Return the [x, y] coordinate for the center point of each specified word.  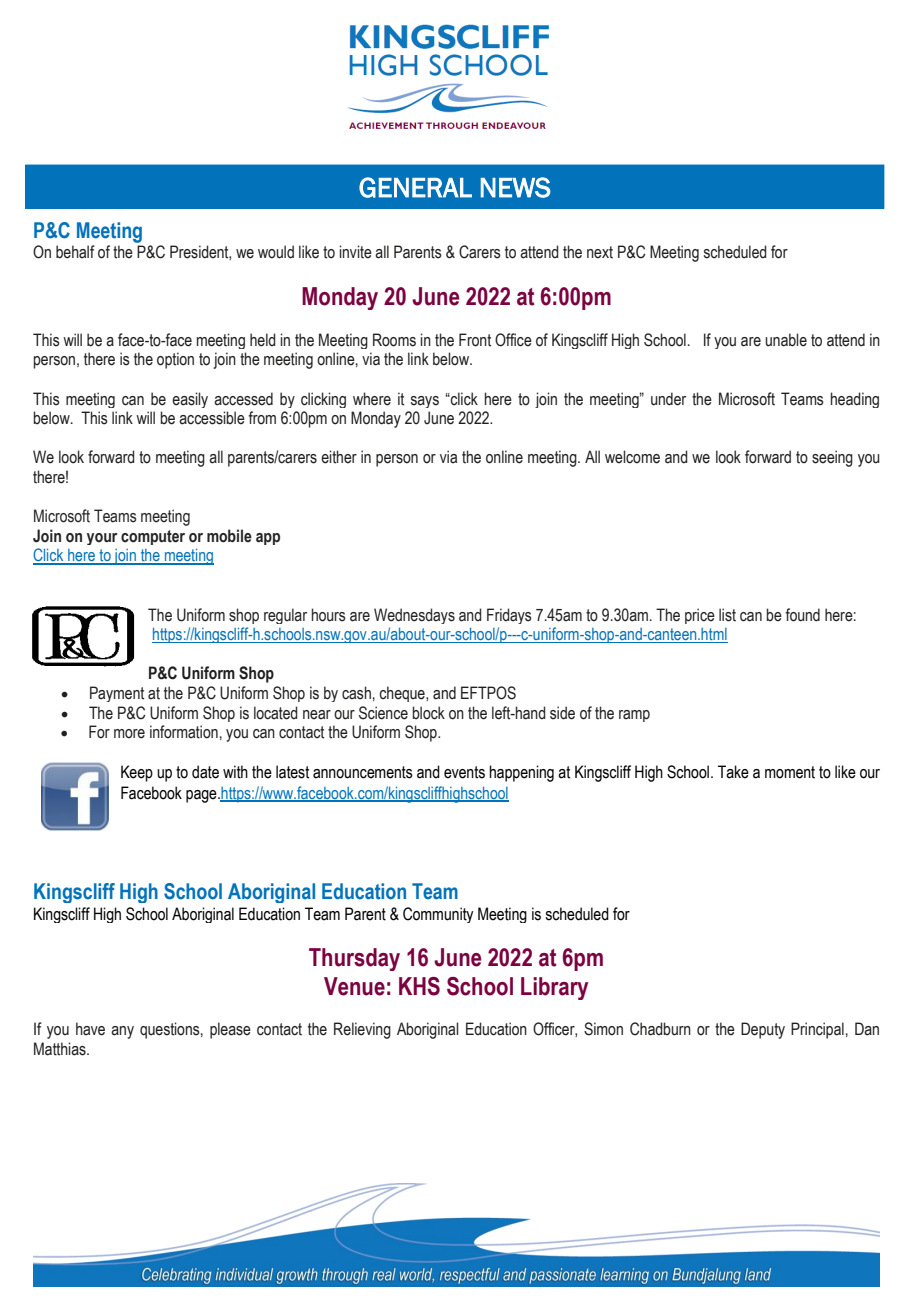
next [600, 252]
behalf [75, 252]
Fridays [509, 616]
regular [285, 616]
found [802, 615]
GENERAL [415, 187]
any [122, 1032]
